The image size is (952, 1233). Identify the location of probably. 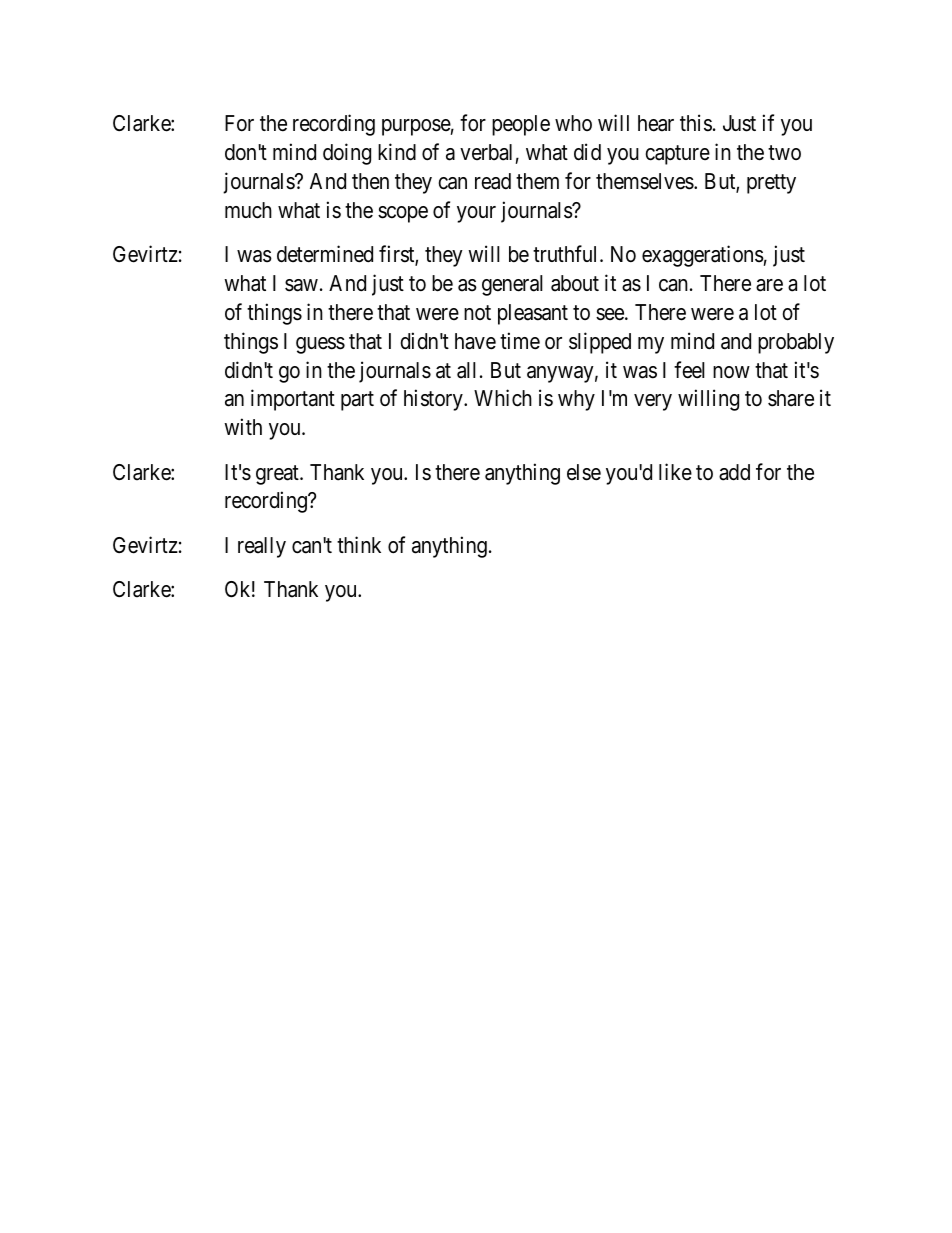
(796, 343).
